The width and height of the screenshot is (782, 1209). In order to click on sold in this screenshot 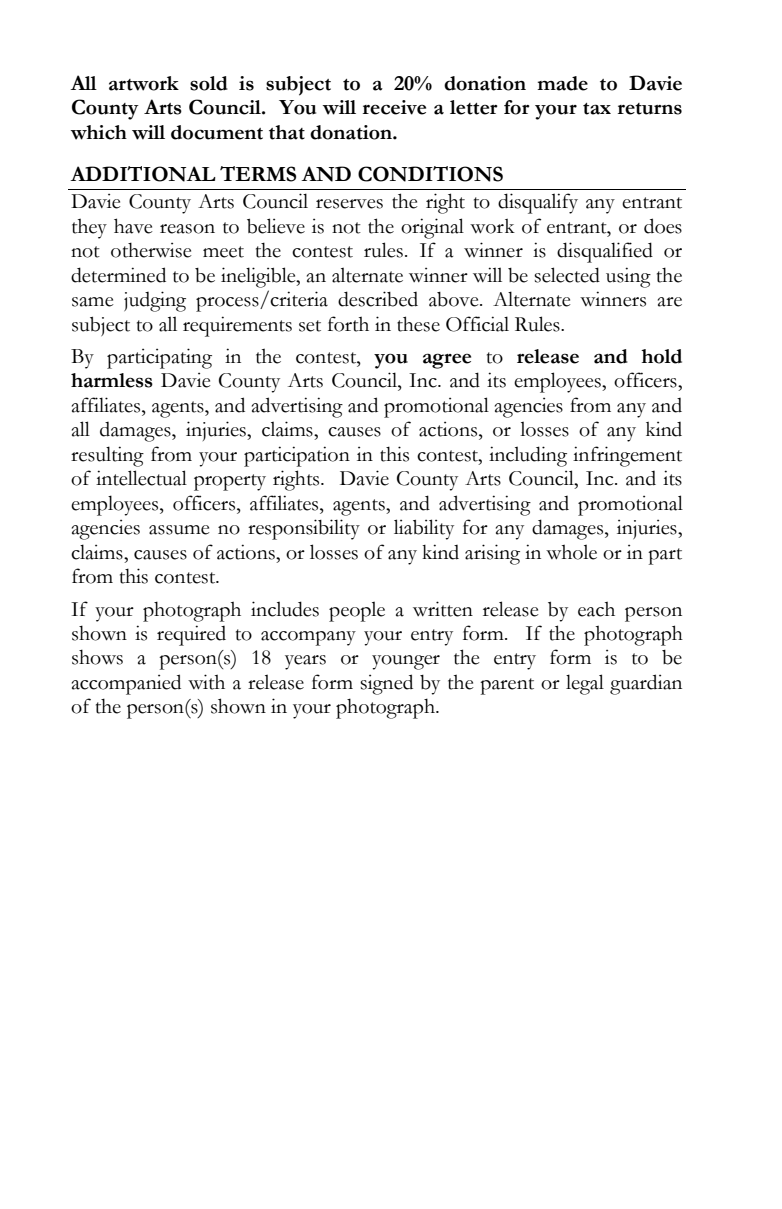, I will do `click(209, 83)`.
